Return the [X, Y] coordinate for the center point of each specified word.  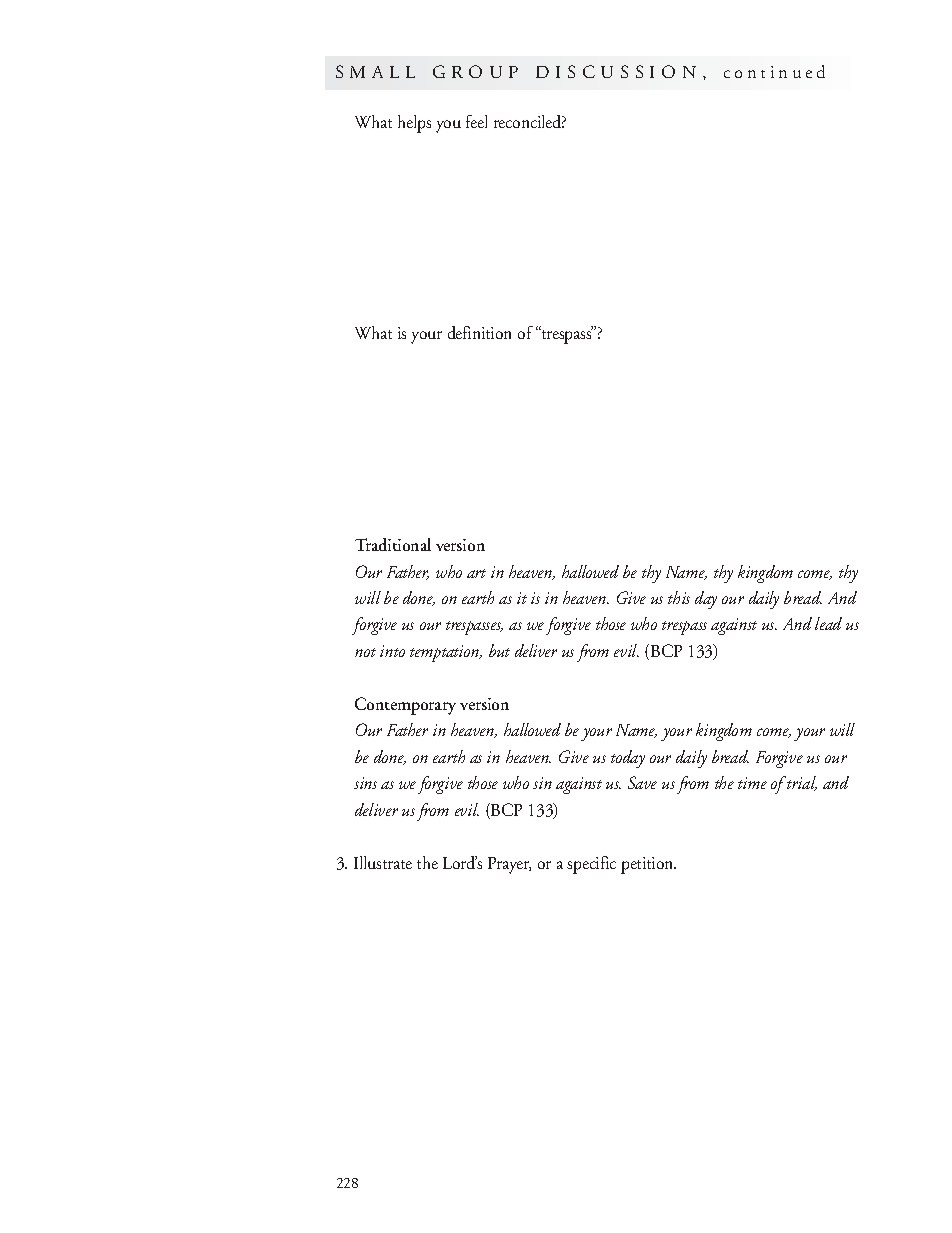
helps [414, 124]
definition [479, 332]
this [679, 597]
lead [828, 623]
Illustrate [383, 862]
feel [476, 121]
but [499, 650]
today [628, 759]
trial [801, 783]
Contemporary [405, 706]
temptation [446, 653]
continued [774, 71]
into [392, 651]
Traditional [393, 544]
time [752, 783]
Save [642, 782]
